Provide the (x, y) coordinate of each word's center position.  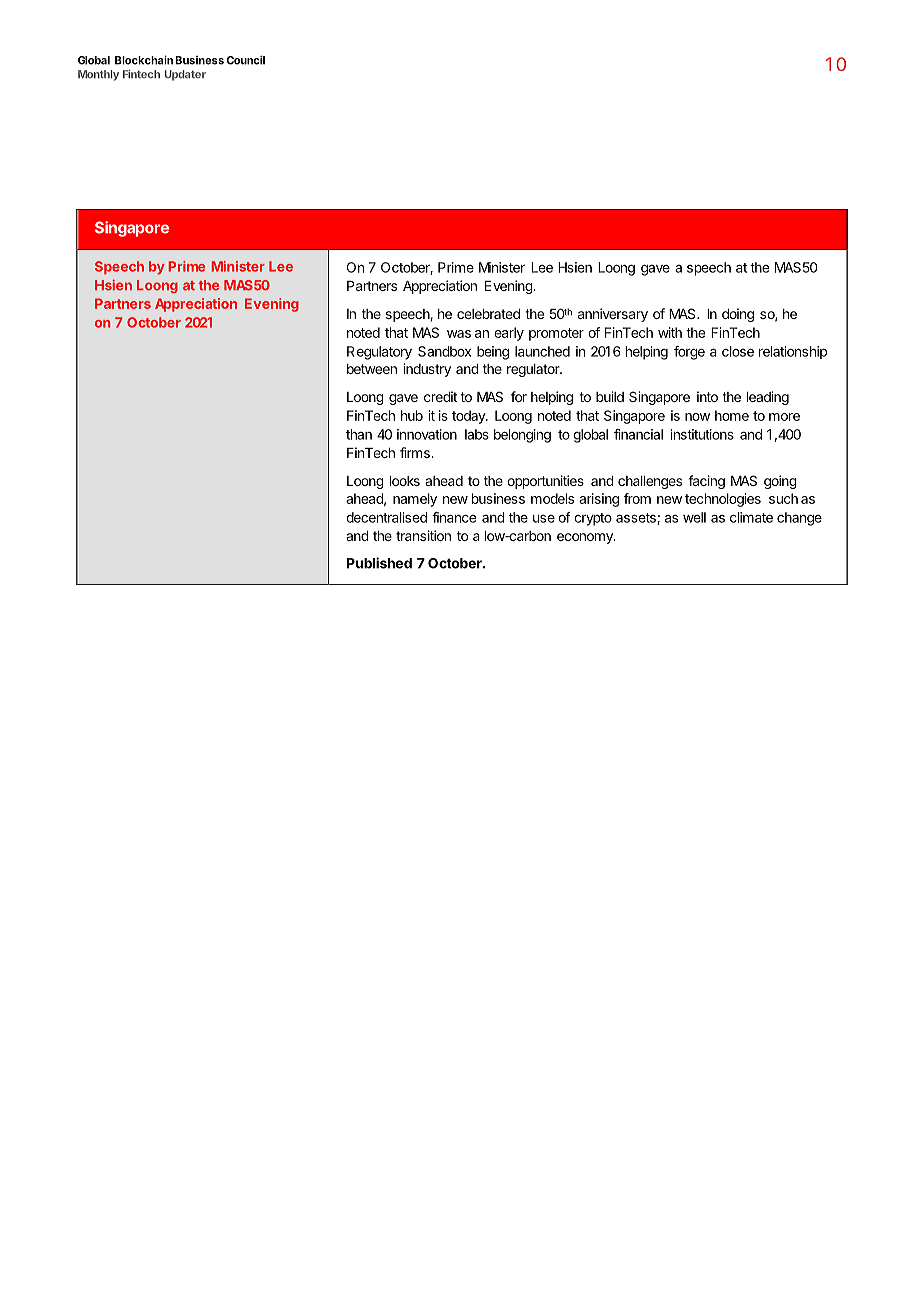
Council (246, 60)
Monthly (98, 75)
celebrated (488, 314)
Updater (185, 75)
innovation (427, 434)
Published (379, 563)
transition (423, 535)
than (359, 434)
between (372, 369)
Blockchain (144, 60)
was (459, 334)
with (670, 332)
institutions (702, 434)
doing (738, 315)
